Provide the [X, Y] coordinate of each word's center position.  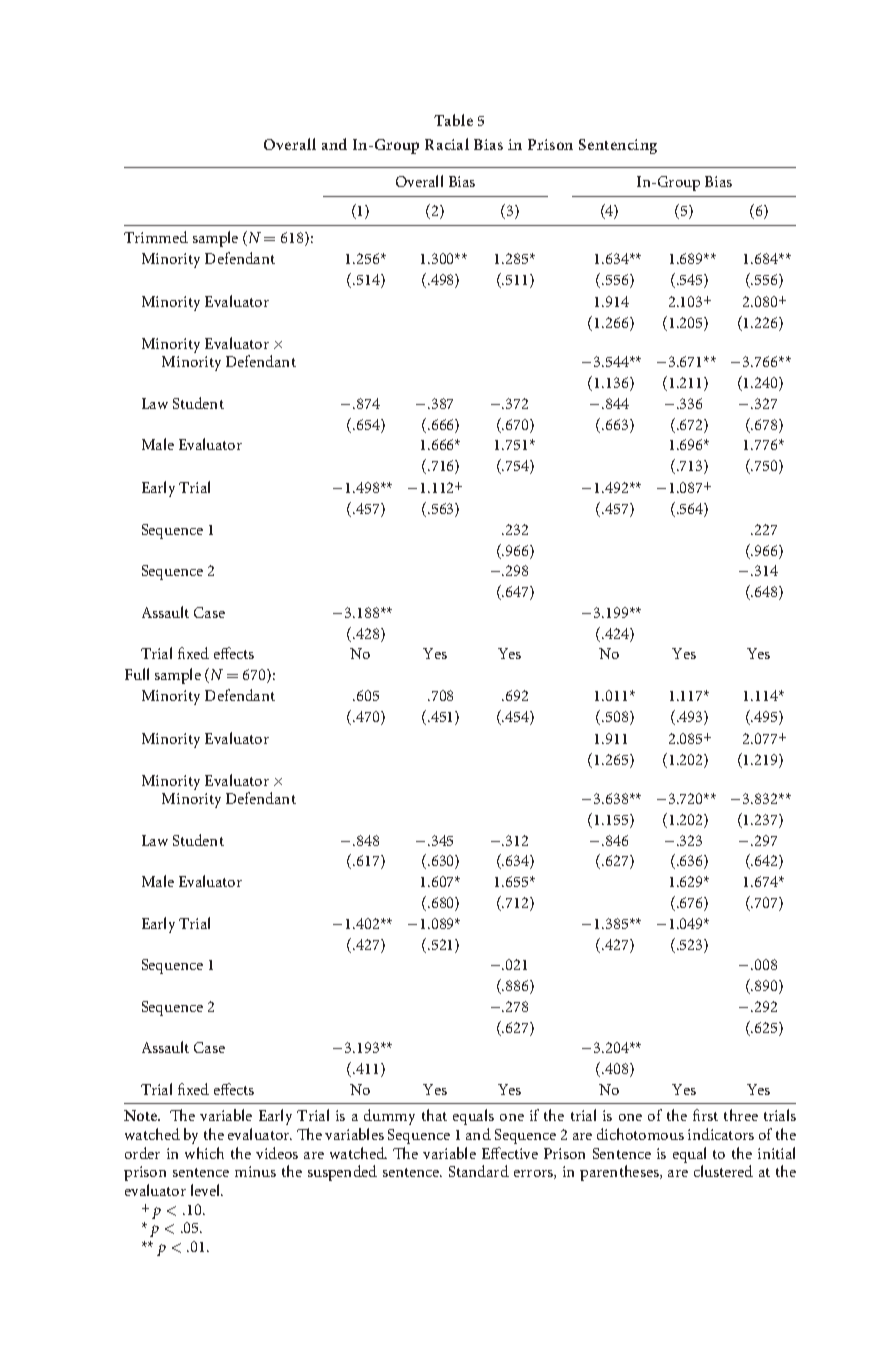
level [207, 1190]
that [434, 1115]
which [204, 1153]
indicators [721, 1134]
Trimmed [156, 237]
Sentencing [618, 146]
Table [453, 120]
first [705, 1115]
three [741, 1115]
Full [137, 674]
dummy [389, 1119]
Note [142, 1115]
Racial [447, 144]
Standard [479, 1171]
